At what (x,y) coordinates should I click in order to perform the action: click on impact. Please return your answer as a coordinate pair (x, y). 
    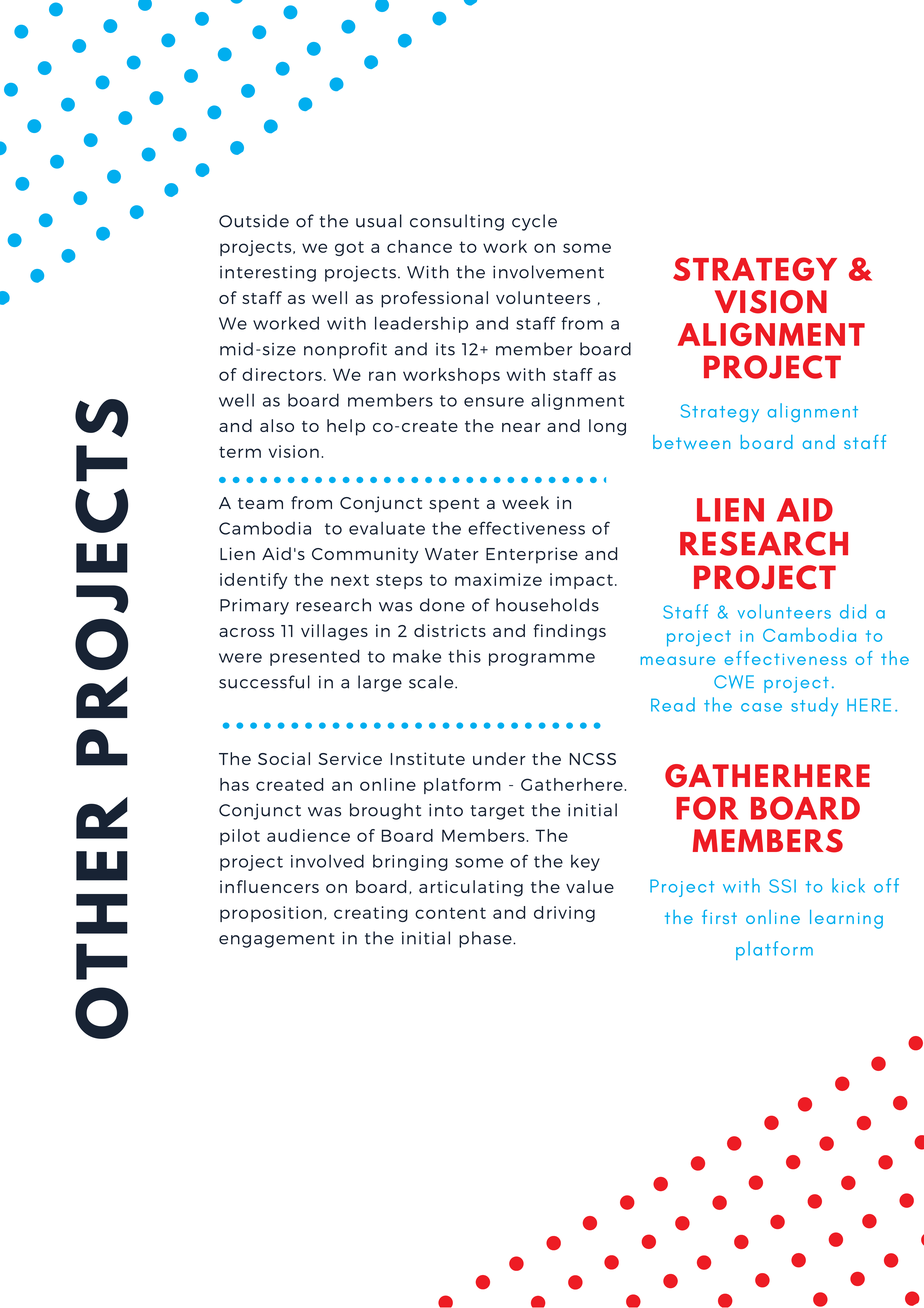
    Looking at the image, I should click on (581, 581).
